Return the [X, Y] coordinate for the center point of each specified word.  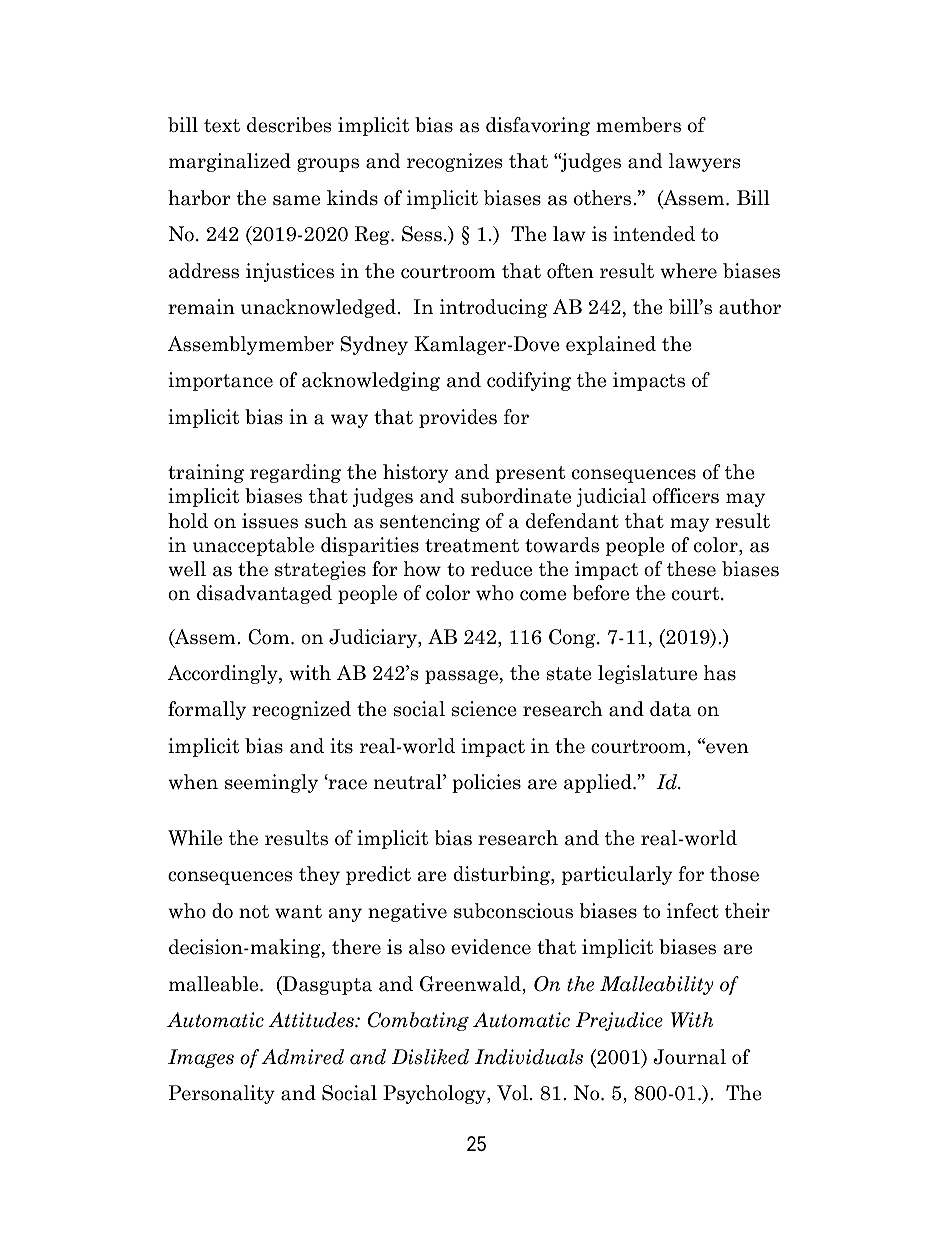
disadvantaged [264, 594]
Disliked [430, 1057]
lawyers [704, 162]
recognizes [454, 162]
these [691, 569]
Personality [222, 1094]
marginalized [230, 162]
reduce [501, 569]
